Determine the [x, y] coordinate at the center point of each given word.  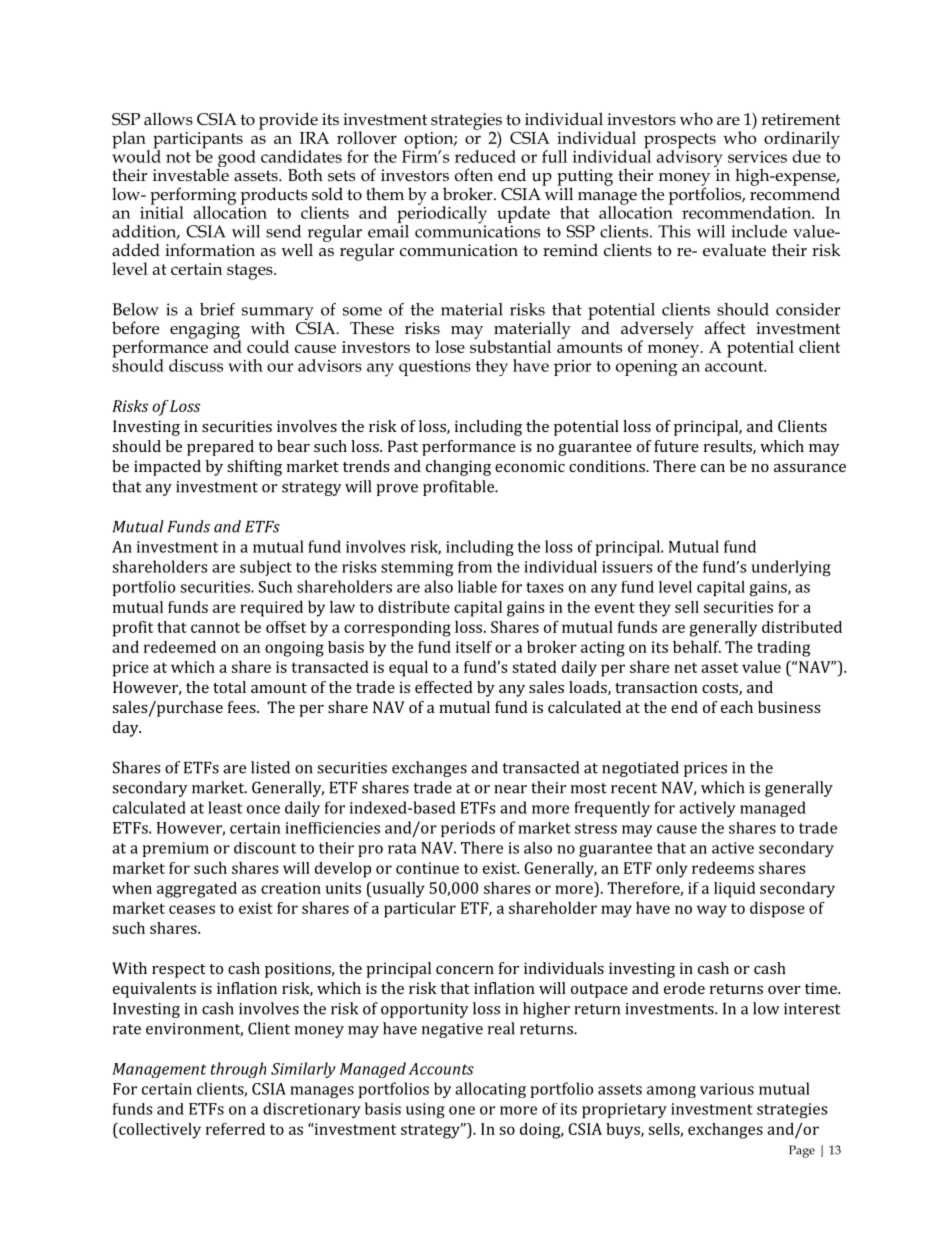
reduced [485, 156]
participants [198, 141]
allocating [490, 1090]
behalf [697, 647]
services [757, 157]
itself [474, 647]
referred [235, 1129]
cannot [215, 627]
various [727, 1089]
